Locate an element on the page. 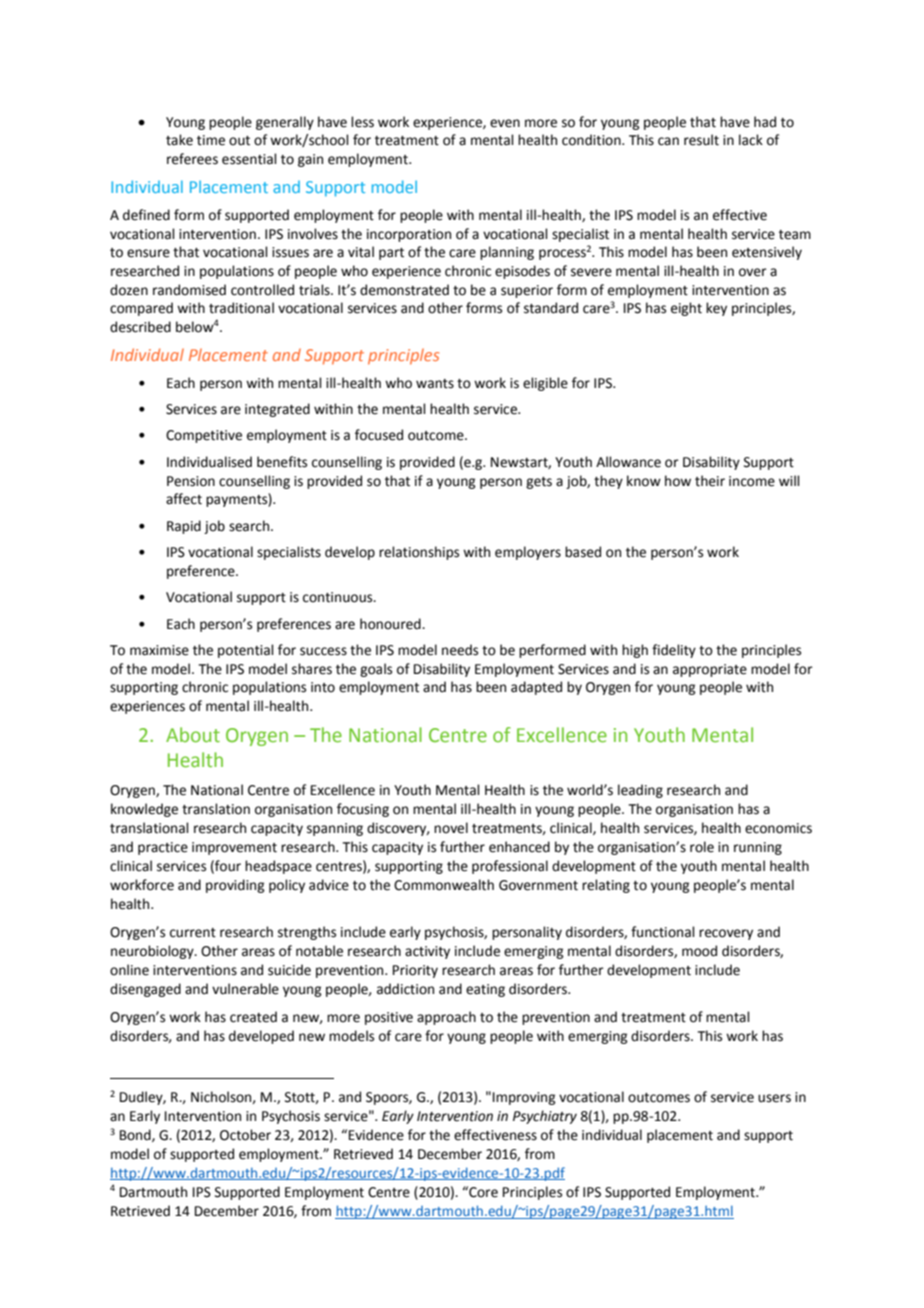 The height and width of the image is (1308, 924). result is located at coordinates (701, 140).
